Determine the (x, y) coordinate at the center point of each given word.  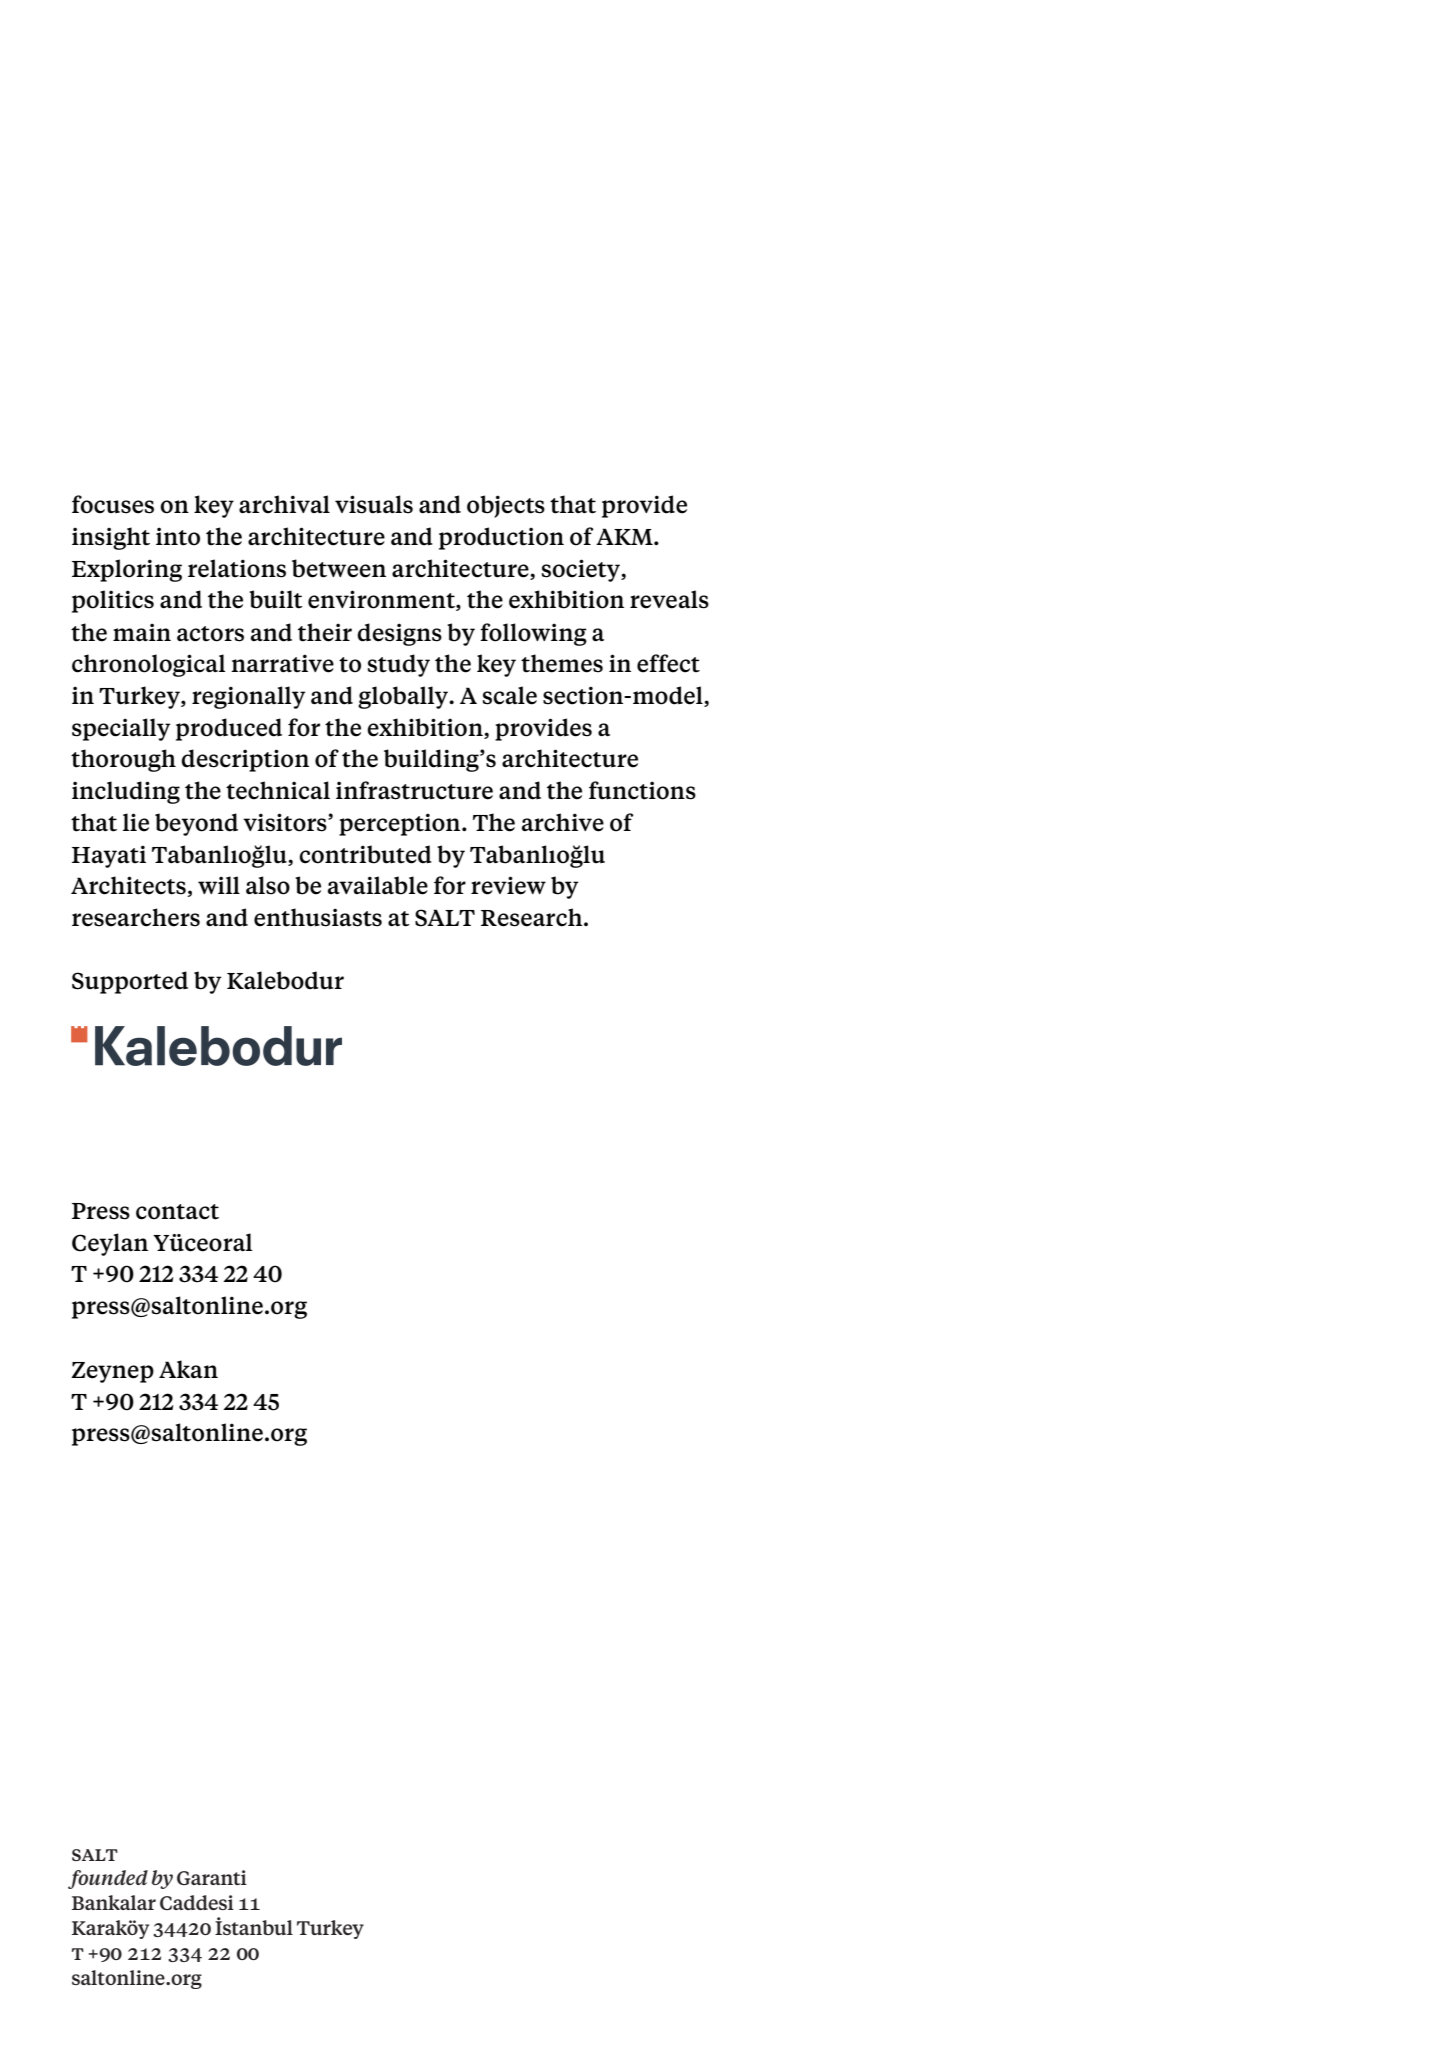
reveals (669, 599)
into (178, 536)
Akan (188, 1369)
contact (177, 1212)
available (378, 885)
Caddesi (197, 1902)
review (508, 885)
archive (563, 822)
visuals (374, 504)
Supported (130, 982)
